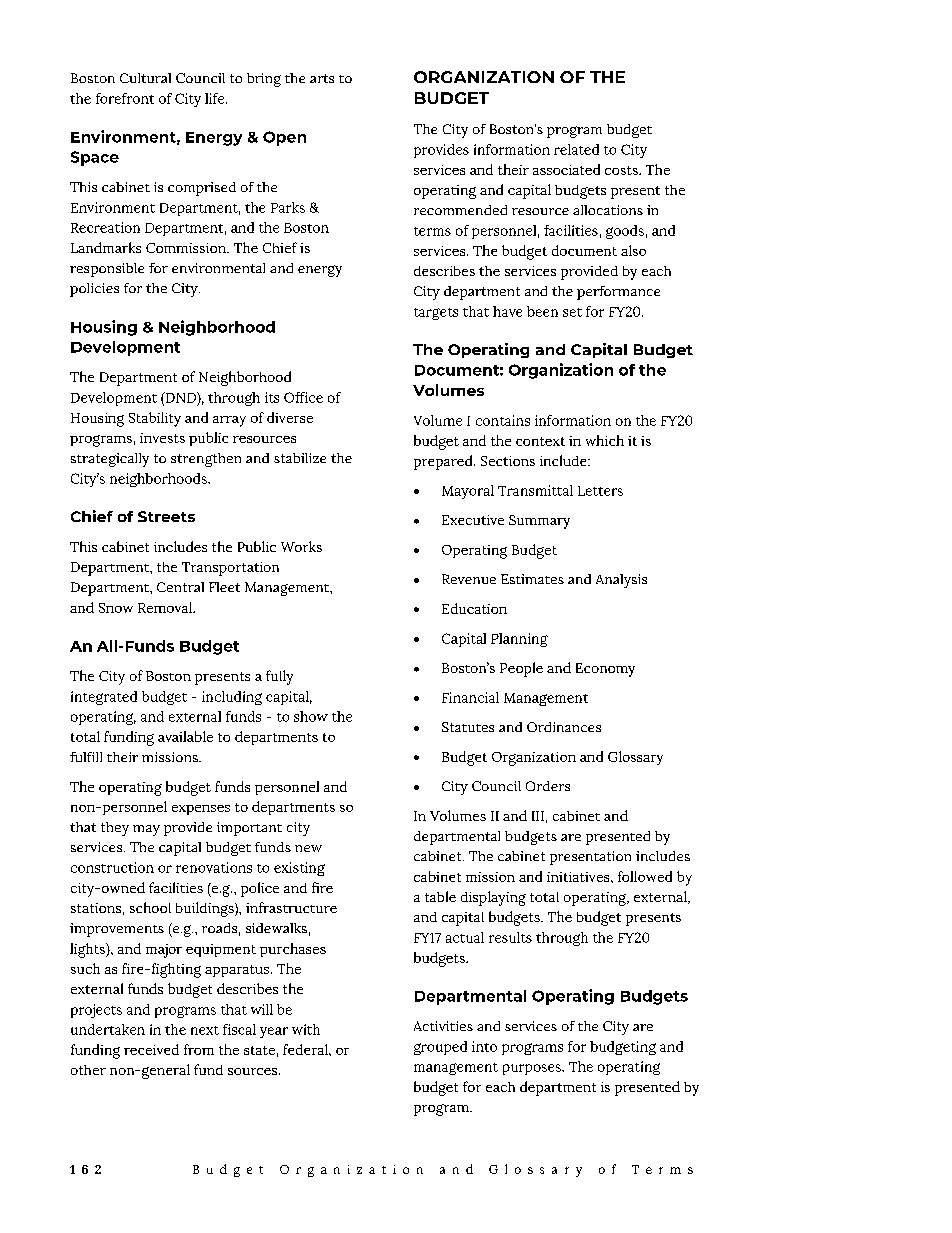  Describe the element at coordinates (112, 867) in the screenshot. I see `construction` at that location.
